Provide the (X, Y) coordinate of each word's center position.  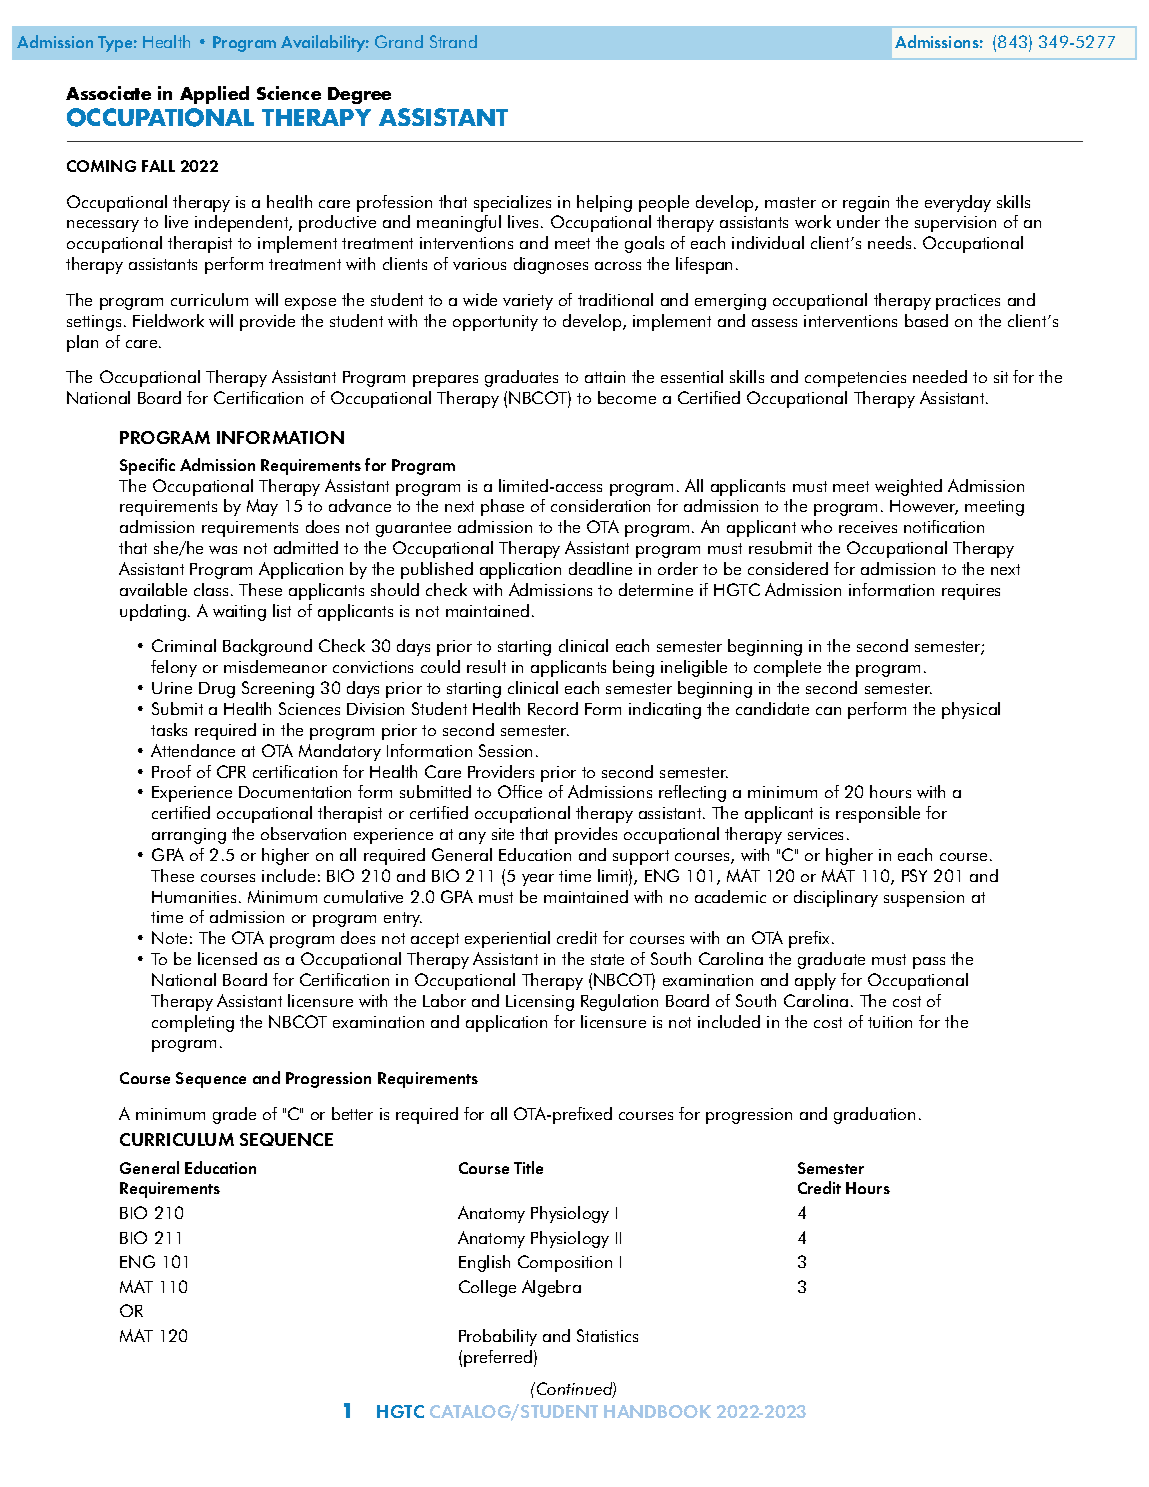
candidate (772, 708)
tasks (169, 729)
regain (866, 204)
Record (553, 708)
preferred (498, 1358)
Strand (453, 41)
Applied (214, 95)
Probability (498, 1337)
